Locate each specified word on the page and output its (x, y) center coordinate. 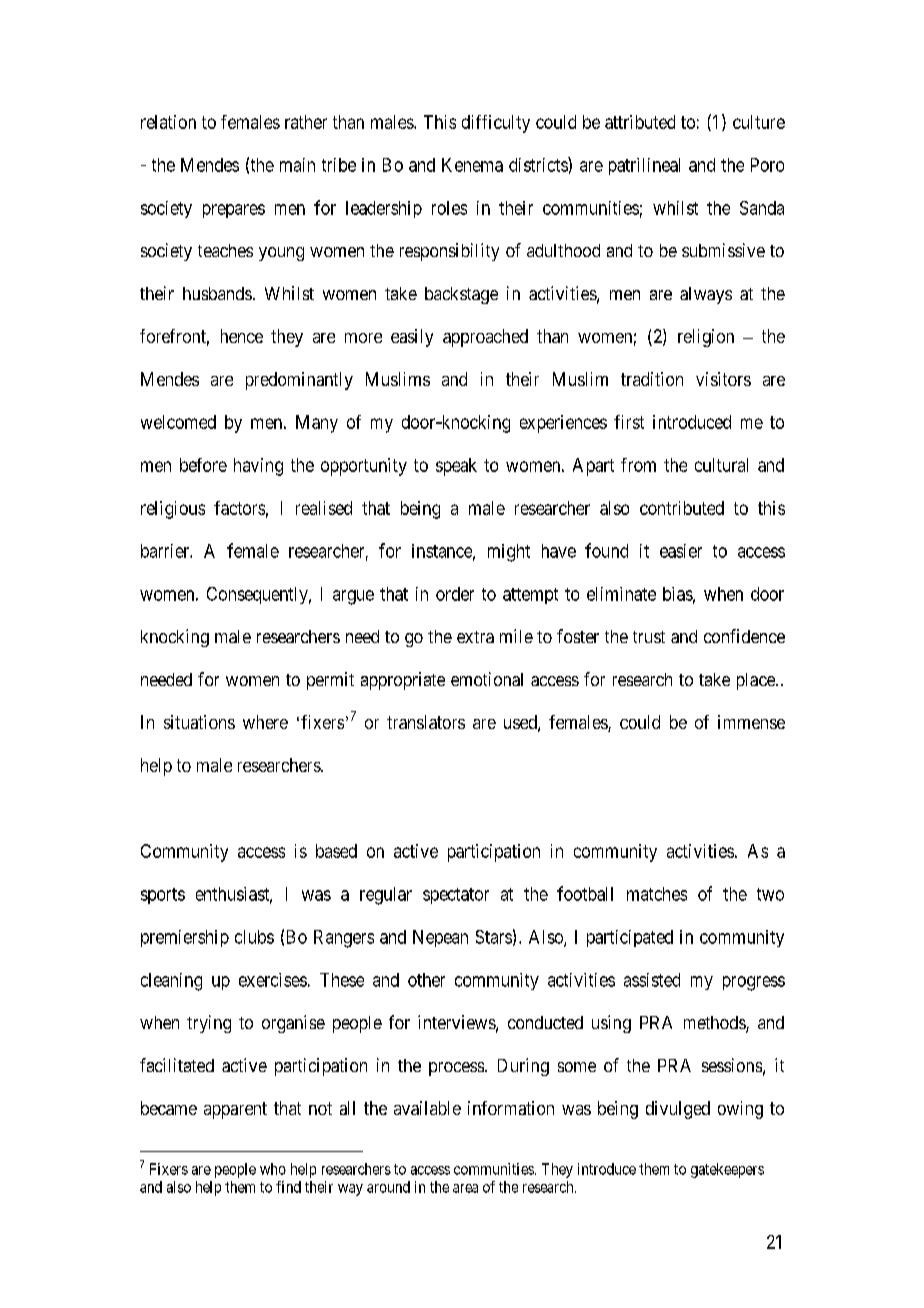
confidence (744, 636)
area (465, 1188)
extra (475, 637)
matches (657, 894)
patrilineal (644, 166)
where (265, 722)
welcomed (178, 422)
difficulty (496, 124)
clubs (254, 937)
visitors (723, 379)
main (297, 165)
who (273, 1169)
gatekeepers (727, 1170)
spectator (456, 896)
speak (456, 467)
